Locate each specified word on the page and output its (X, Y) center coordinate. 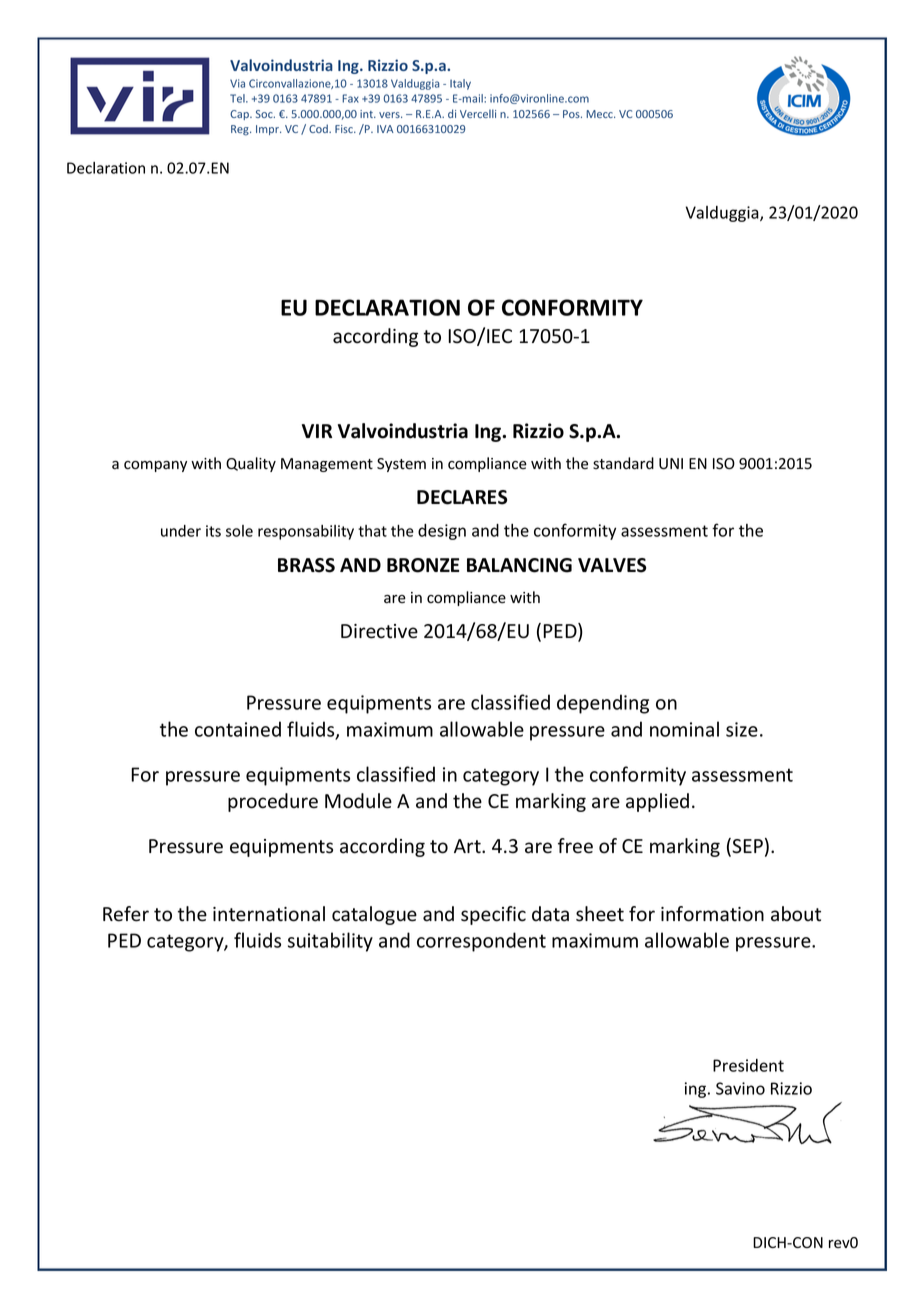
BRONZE (423, 565)
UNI (671, 464)
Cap (240, 115)
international (269, 914)
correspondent (481, 942)
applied (657, 802)
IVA (385, 129)
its (213, 531)
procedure (273, 802)
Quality (251, 464)
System (401, 465)
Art (468, 846)
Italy (460, 84)
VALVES (612, 565)
